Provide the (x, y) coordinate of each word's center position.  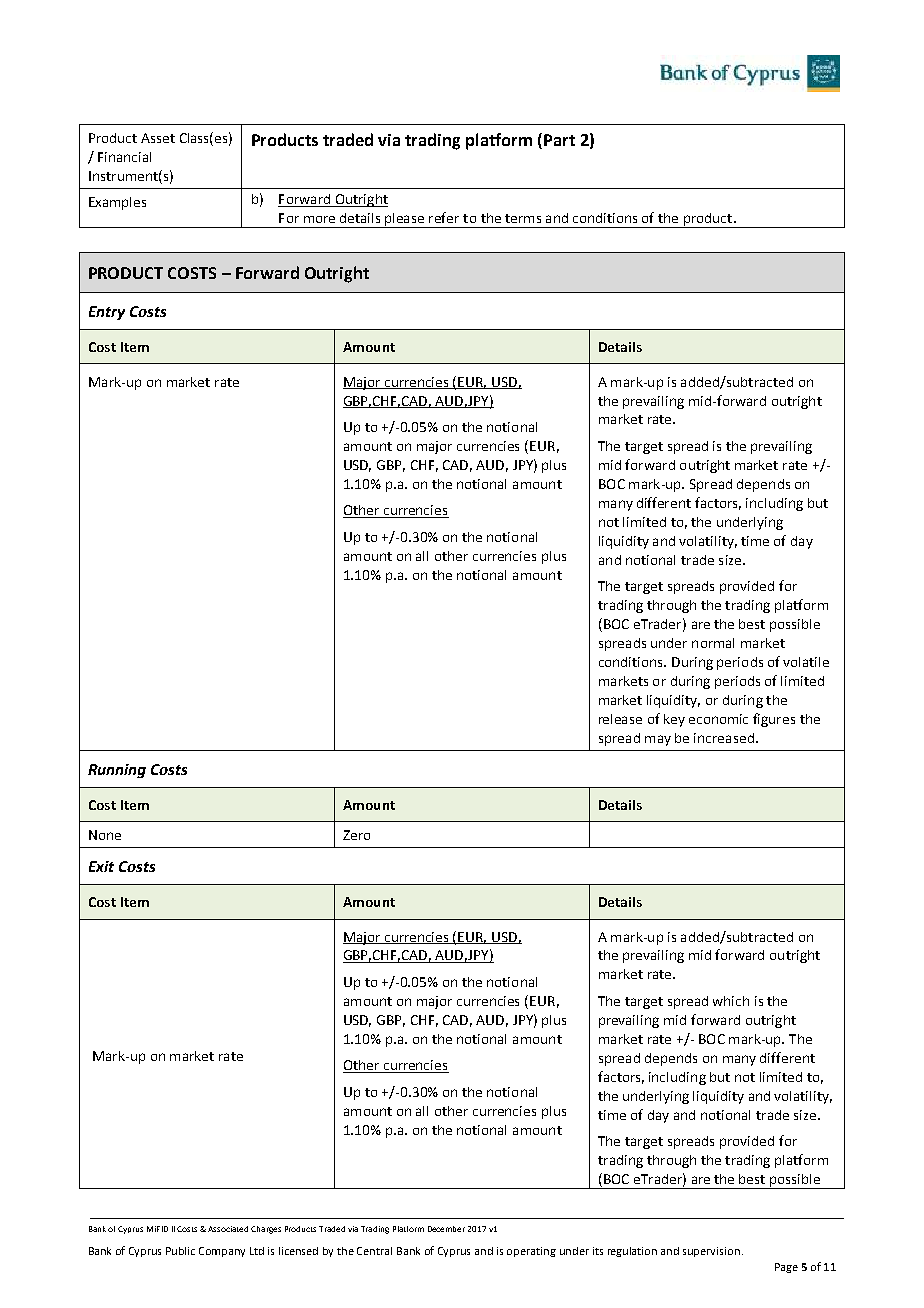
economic (718, 719)
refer (444, 217)
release (620, 719)
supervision (711, 1252)
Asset (158, 138)
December (446, 1229)
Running (117, 771)
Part (559, 140)
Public (180, 1251)
